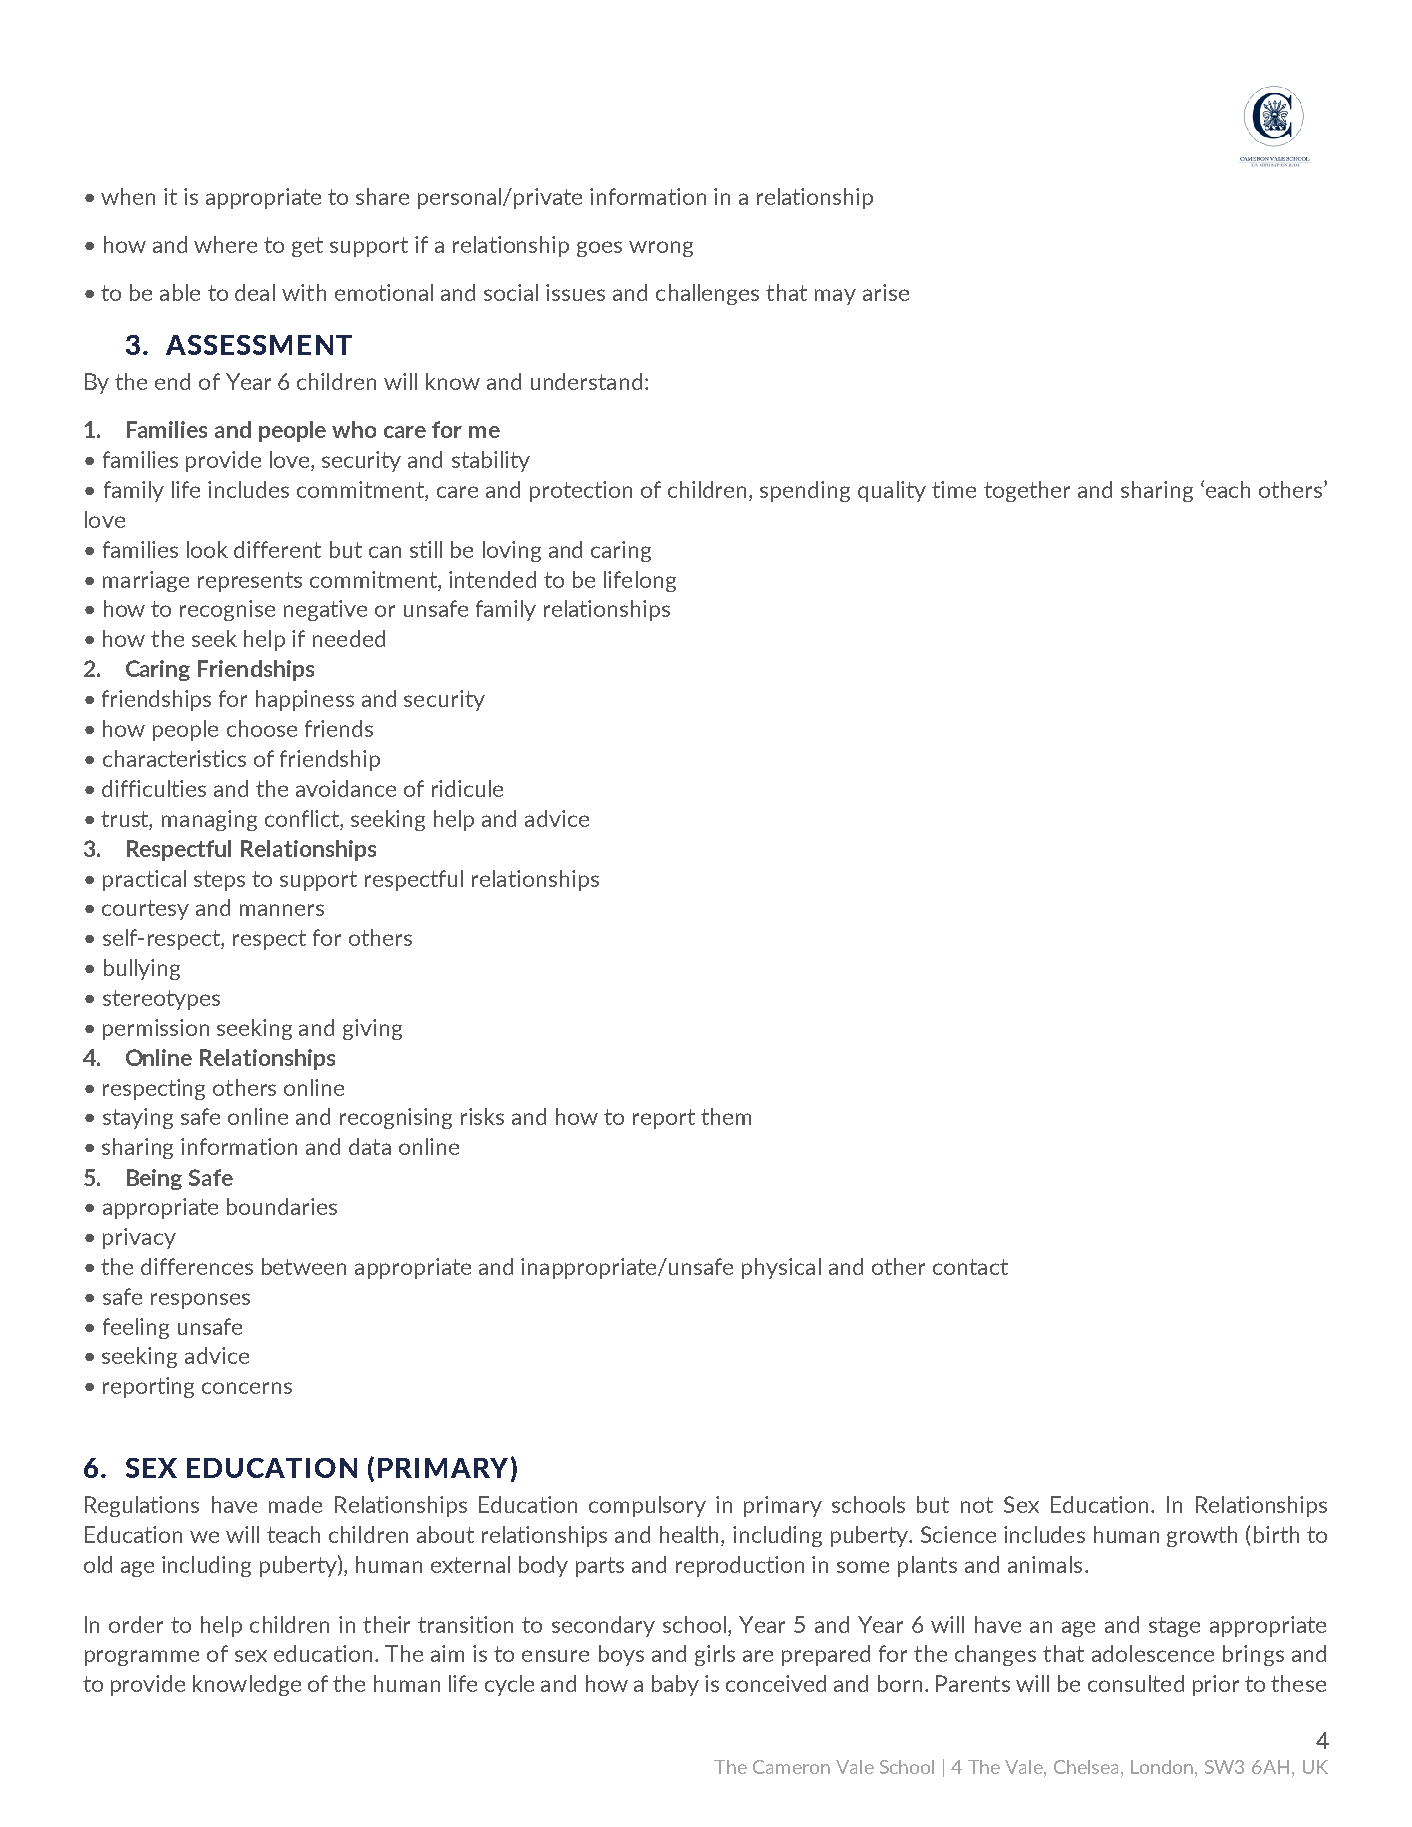  Describe the element at coordinates (781, 1268) in the screenshot. I see `physical` at that location.
